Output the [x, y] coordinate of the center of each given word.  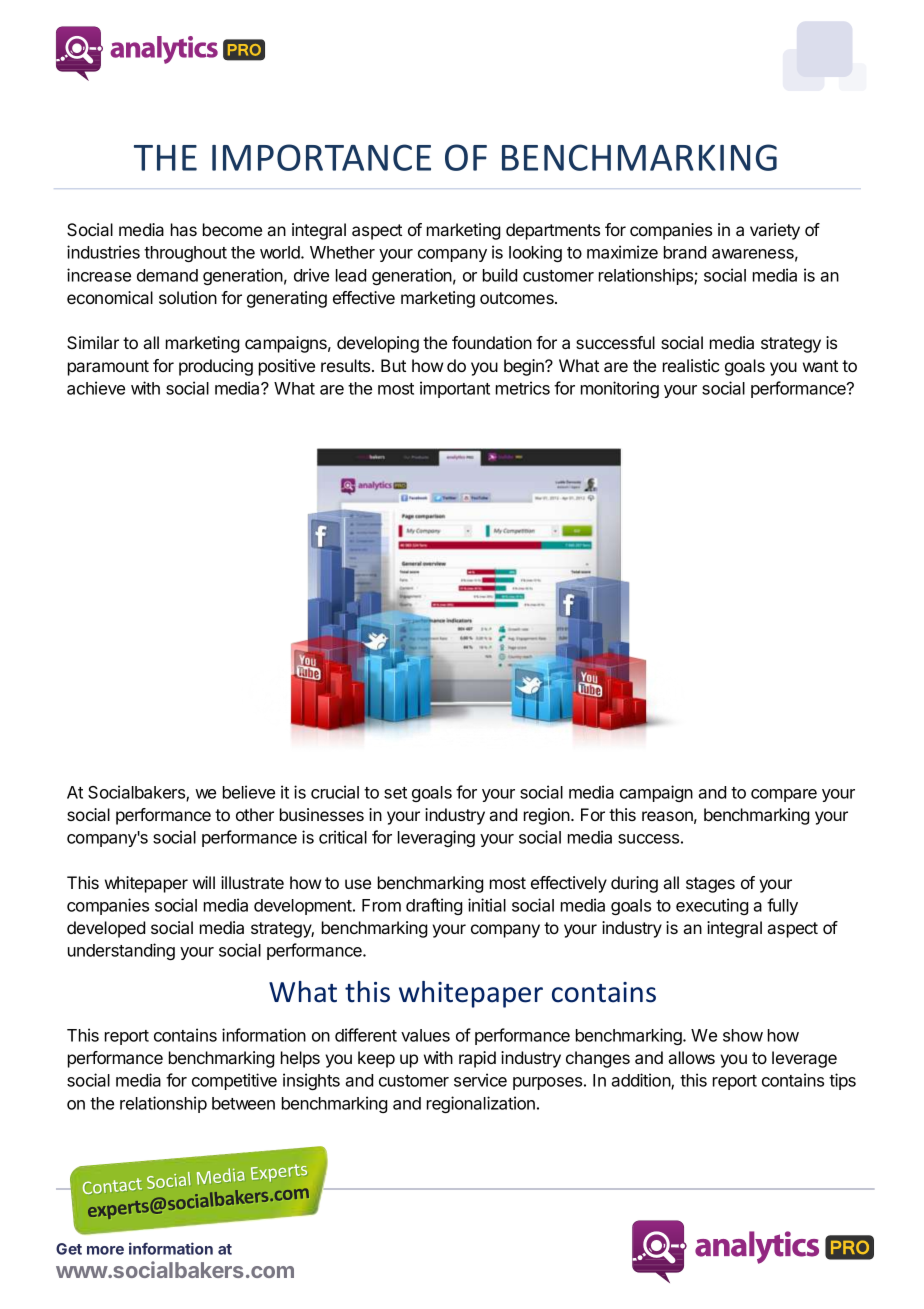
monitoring [620, 389]
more [105, 1250]
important [455, 389]
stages [710, 885]
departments [553, 231]
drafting [434, 906]
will [204, 882]
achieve [96, 388]
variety [775, 231]
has [184, 229]
